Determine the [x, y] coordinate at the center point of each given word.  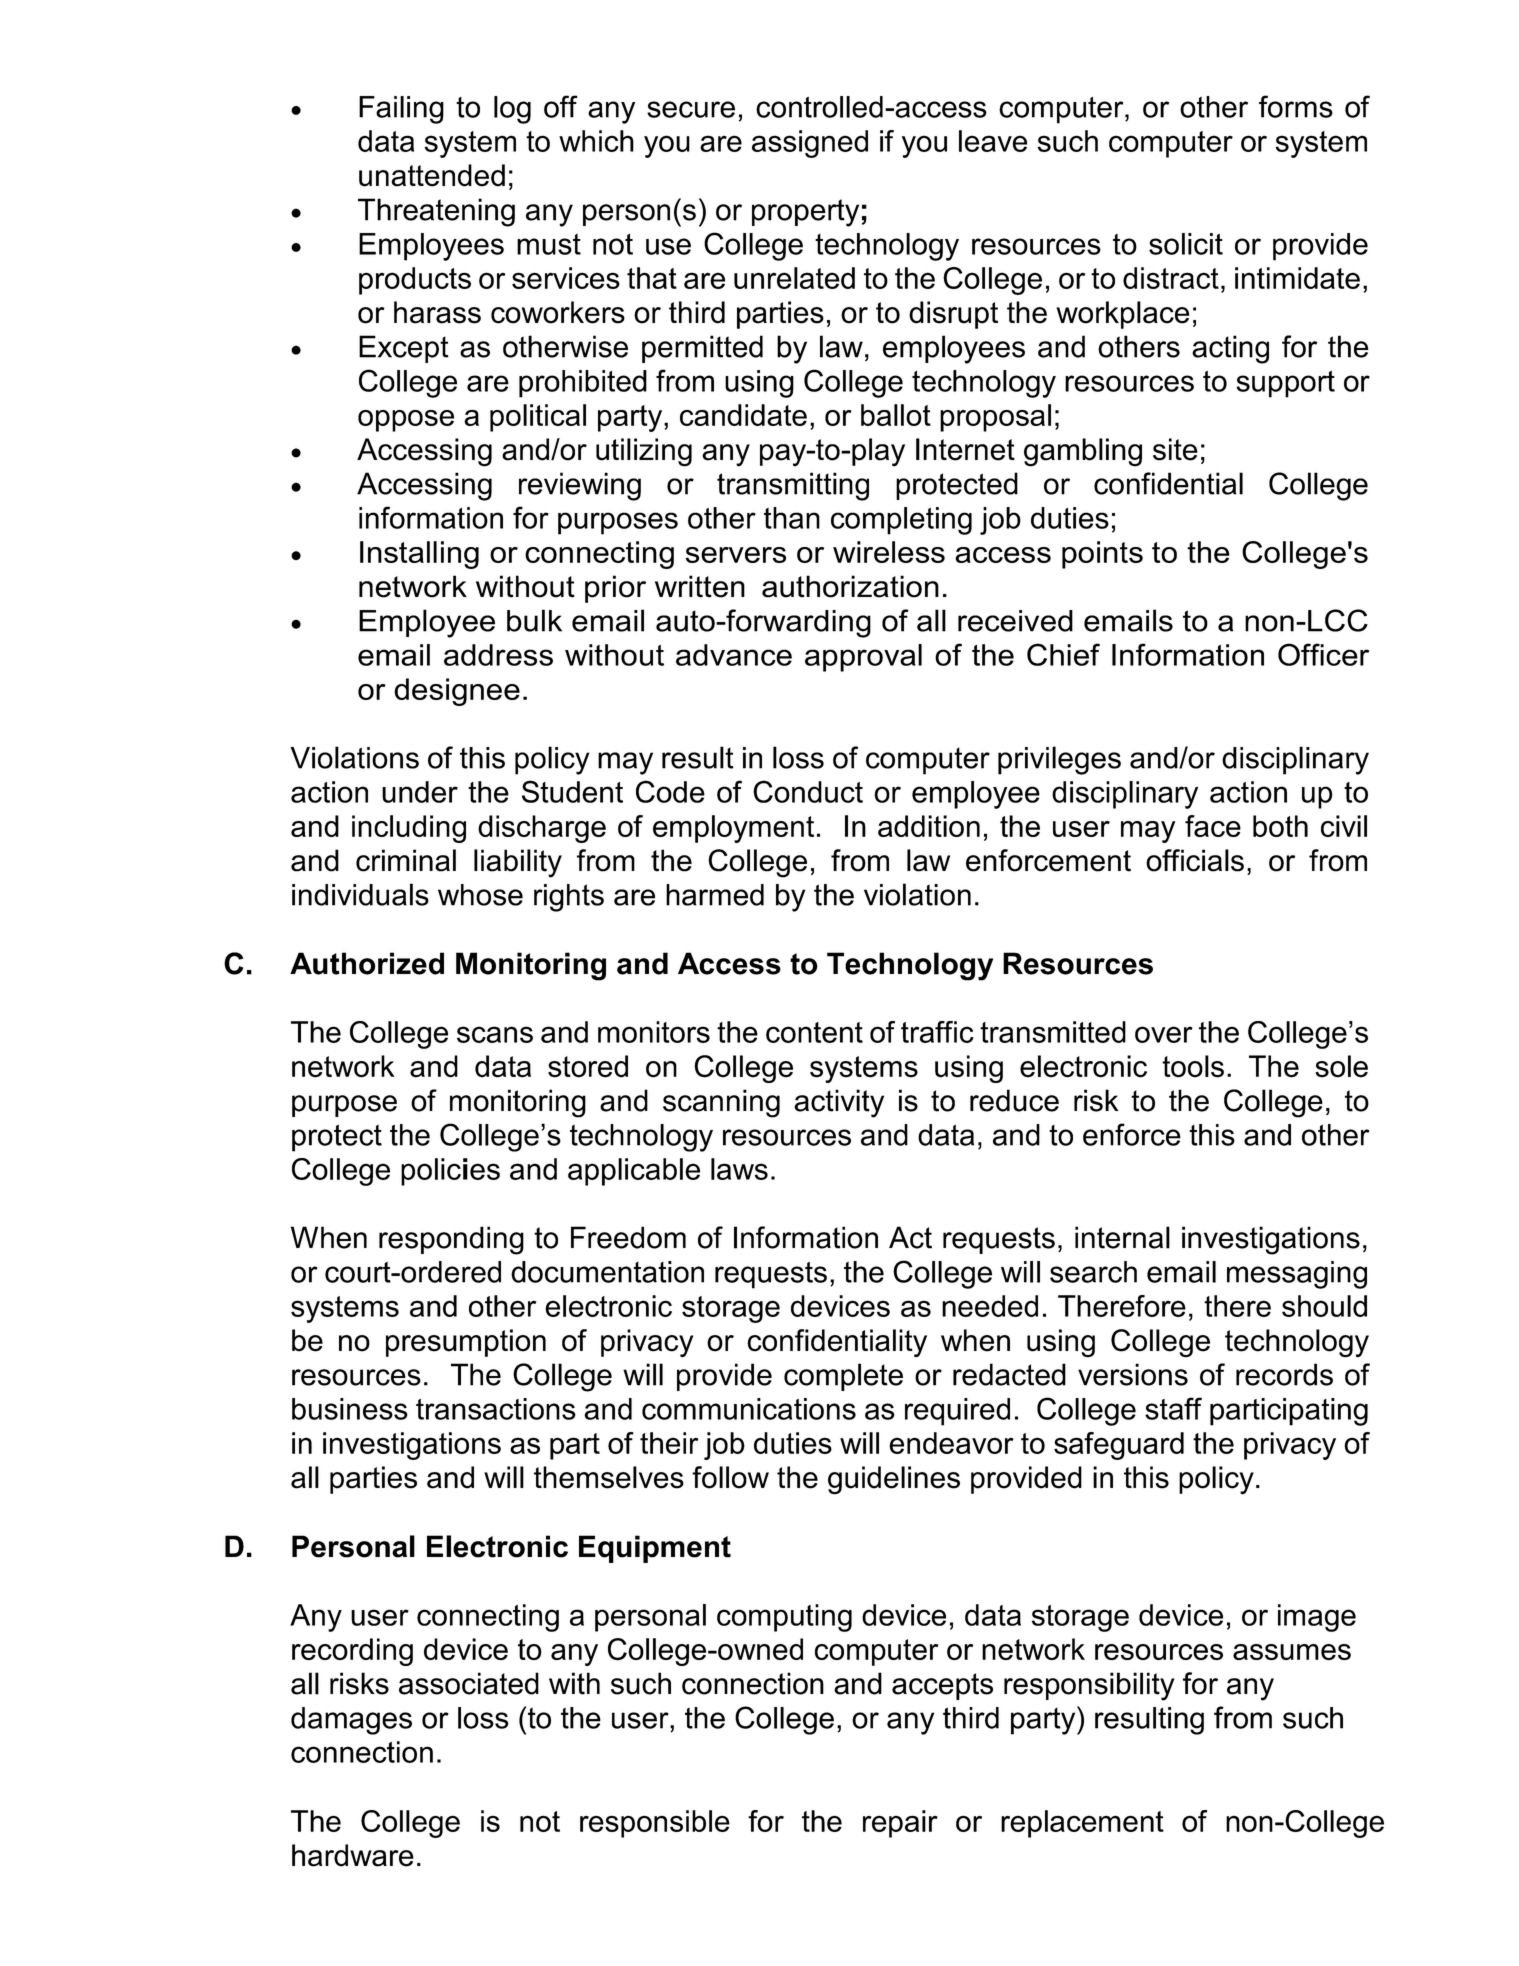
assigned [810, 144]
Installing [419, 555]
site [1175, 449]
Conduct [808, 791]
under [420, 792]
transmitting [793, 486]
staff [1173, 1408]
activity [839, 1103]
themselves [609, 1477]
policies [450, 1172]
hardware [353, 1855]
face [1213, 826]
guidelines [894, 1480]
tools [1193, 1066]
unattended [432, 175]
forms [1296, 106]
